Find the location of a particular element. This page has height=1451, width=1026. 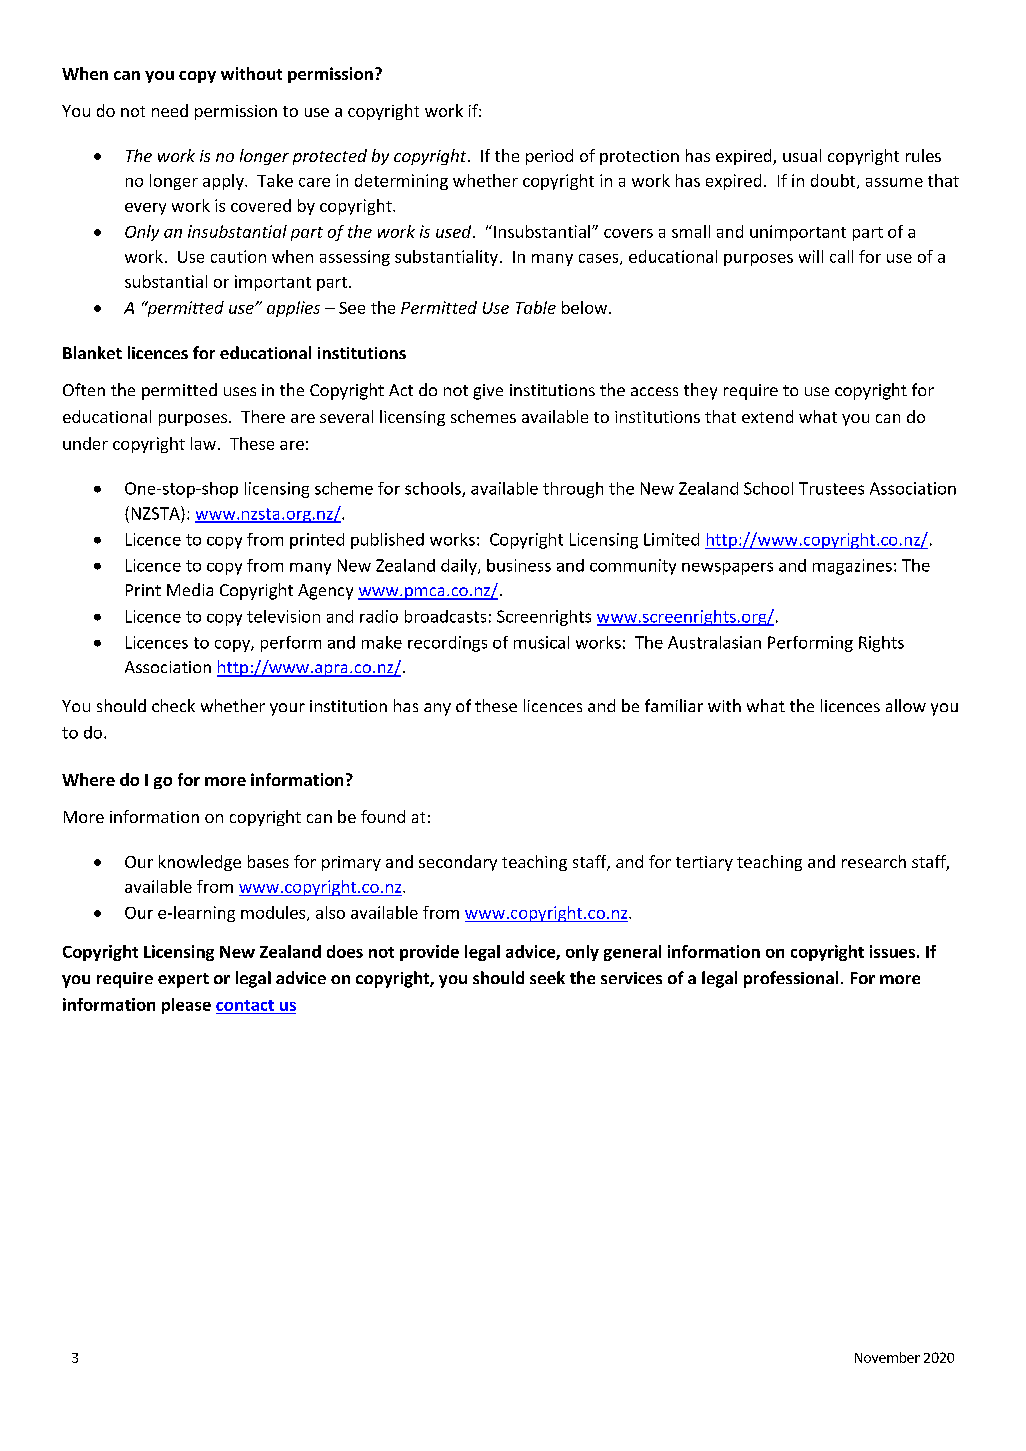

period is located at coordinates (549, 157).
